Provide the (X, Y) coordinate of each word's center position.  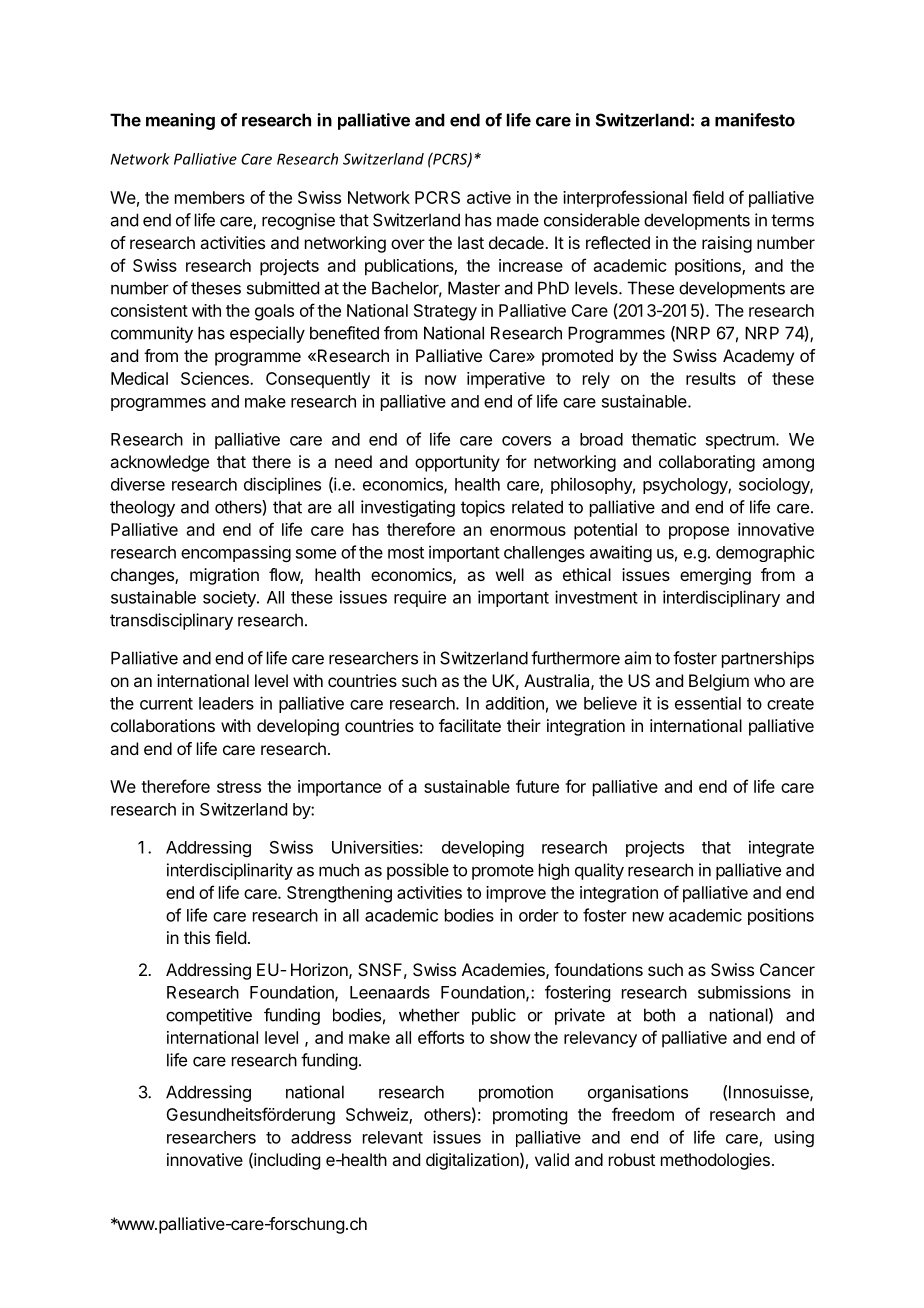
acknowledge (159, 463)
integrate (781, 848)
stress (239, 787)
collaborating (707, 463)
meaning (180, 121)
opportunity (457, 463)
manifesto (755, 120)
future (537, 786)
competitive (209, 1016)
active (489, 197)
